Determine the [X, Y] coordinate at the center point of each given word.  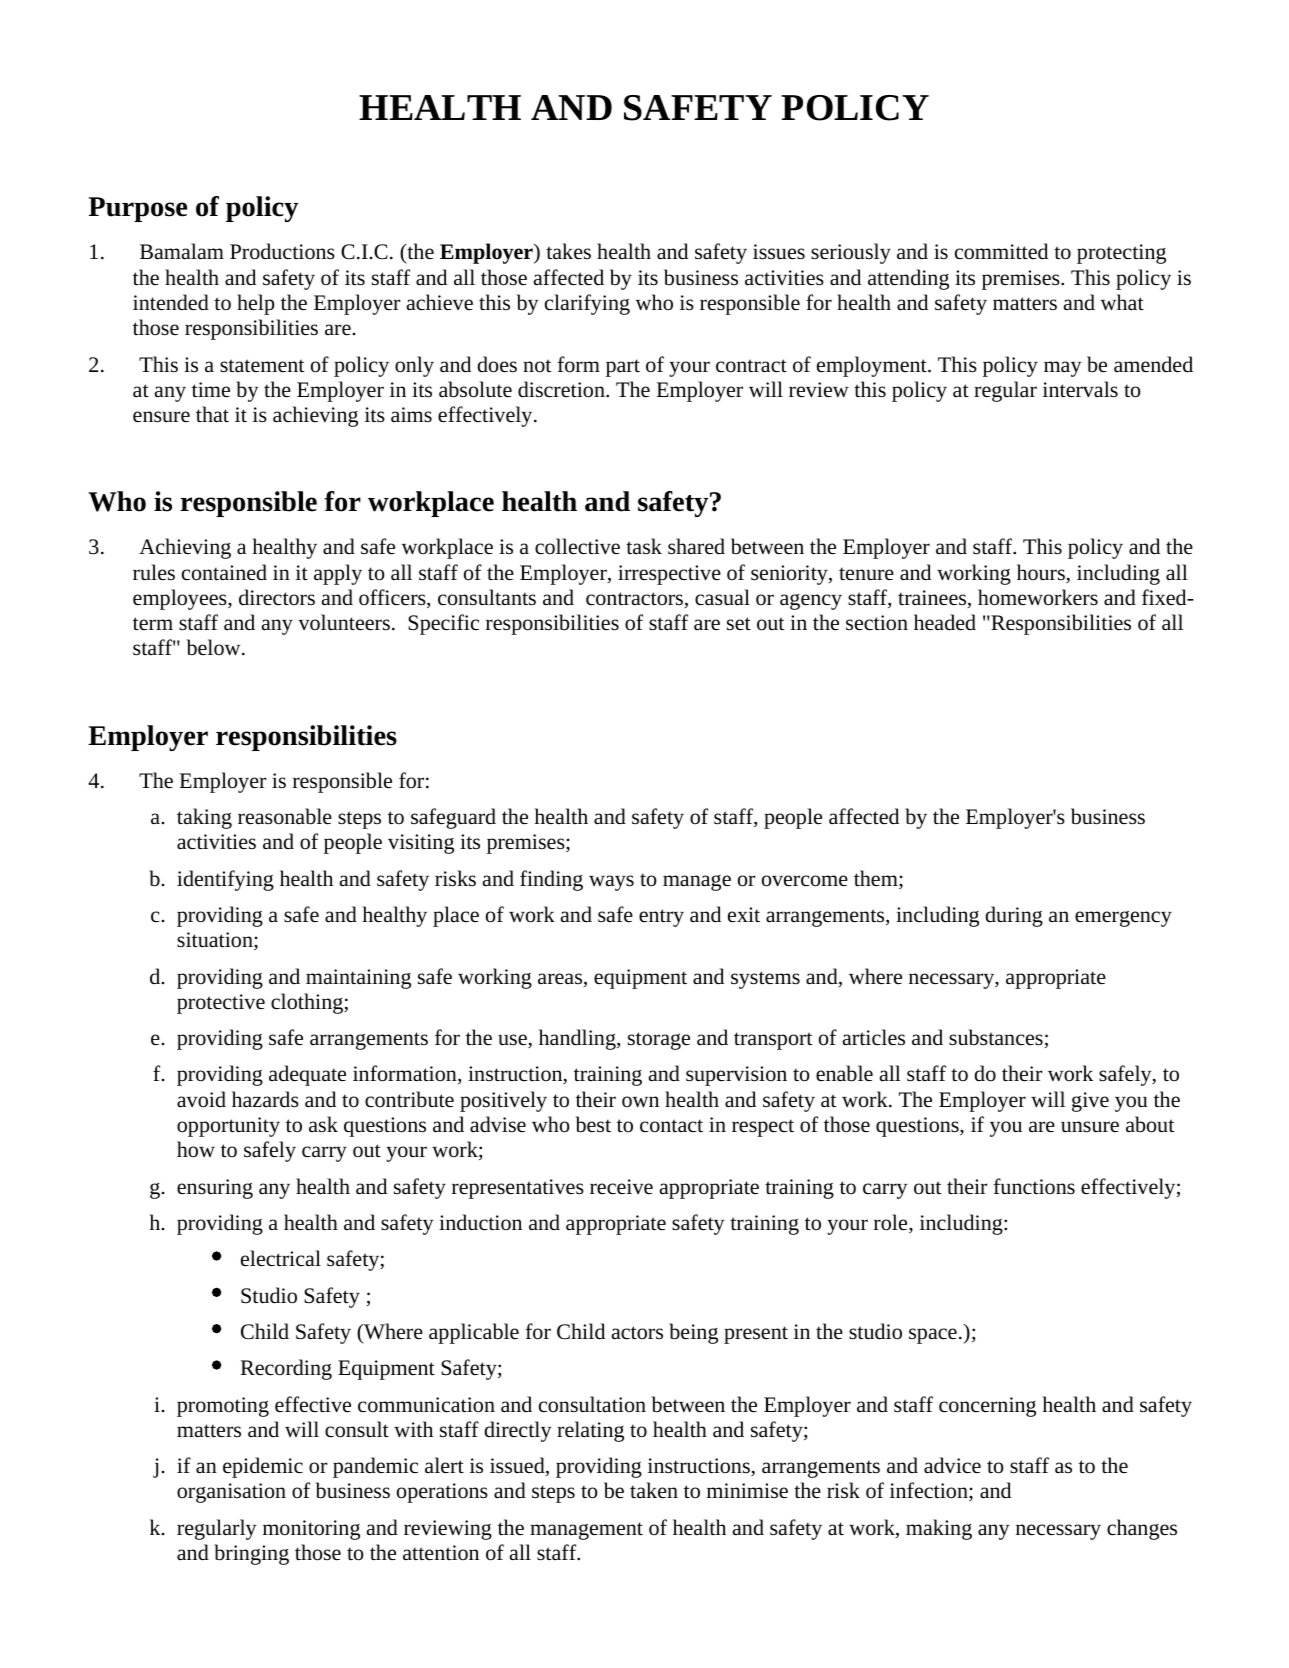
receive [621, 1187]
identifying [225, 880]
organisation [231, 1493]
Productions [282, 251]
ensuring [215, 1189]
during [1014, 916]
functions [1034, 1186]
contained [224, 572]
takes [568, 251]
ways [611, 883]
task [644, 546]
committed [1001, 251]
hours [1042, 573]
